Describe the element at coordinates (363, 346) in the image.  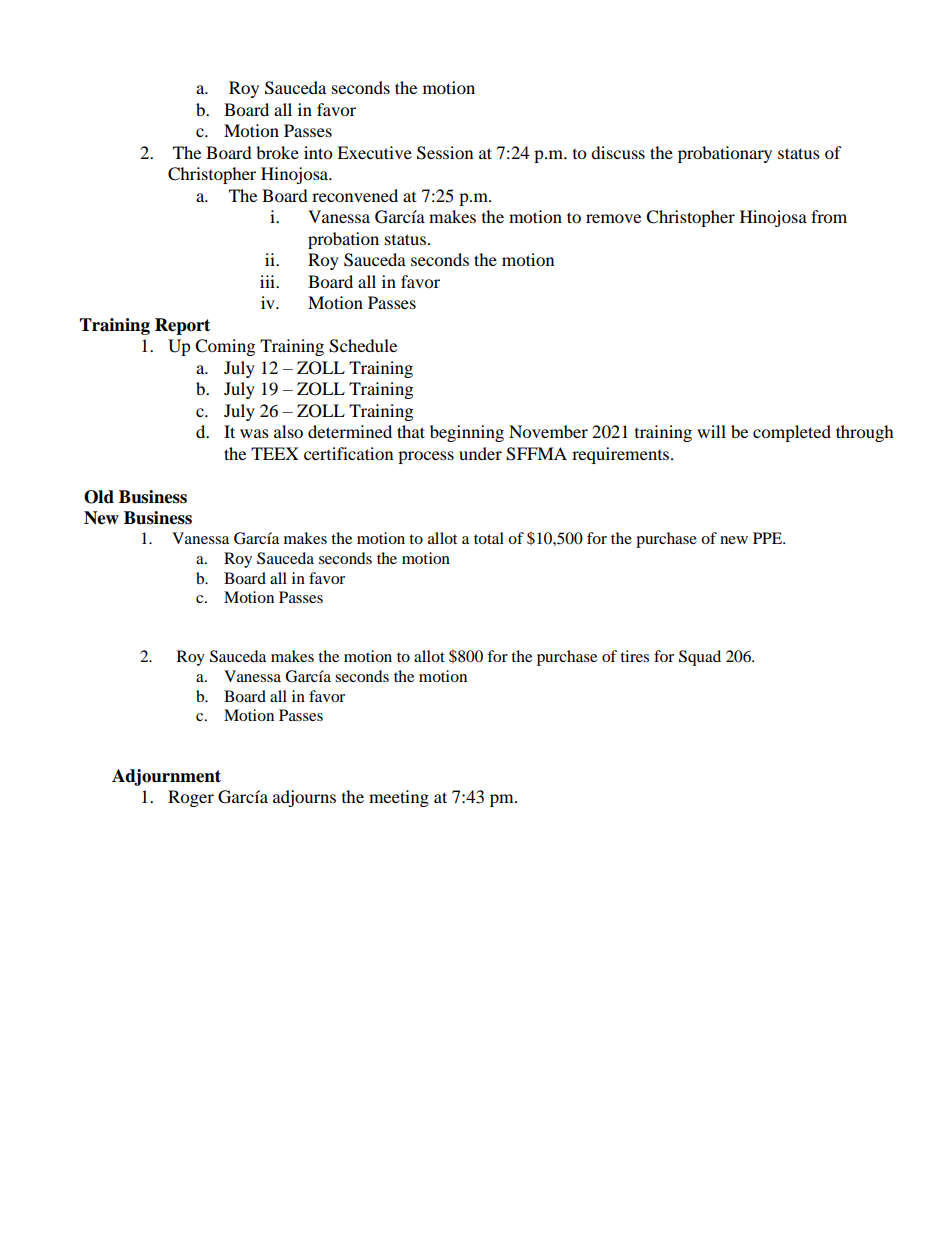
I see `Schedule` at that location.
